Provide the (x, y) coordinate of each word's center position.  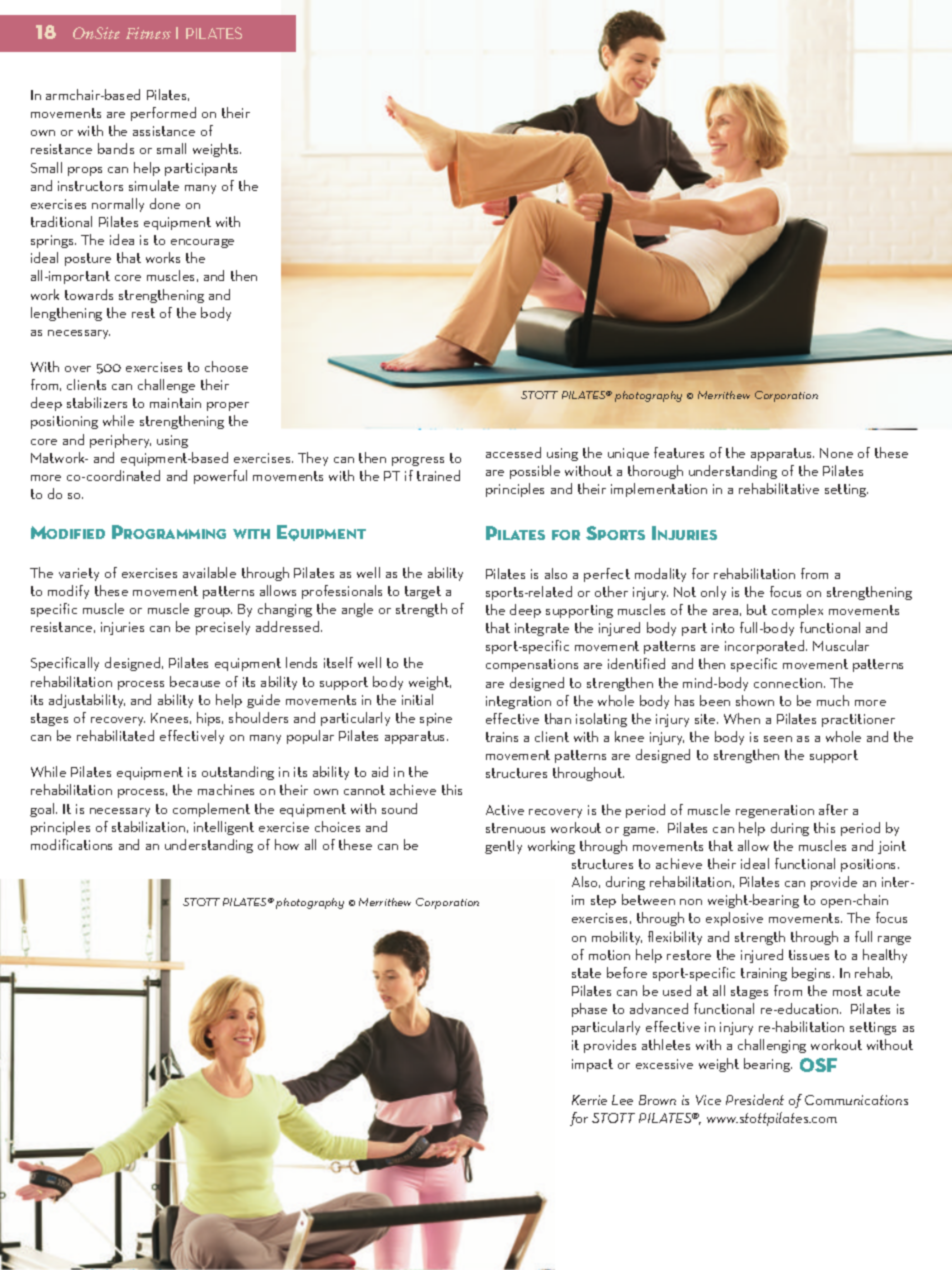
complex (797, 611)
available (209, 572)
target (423, 592)
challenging (772, 1046)
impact (592, 1065)
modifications (71, 844)
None (836, 453)
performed (163, 114)
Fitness (148, 33)
